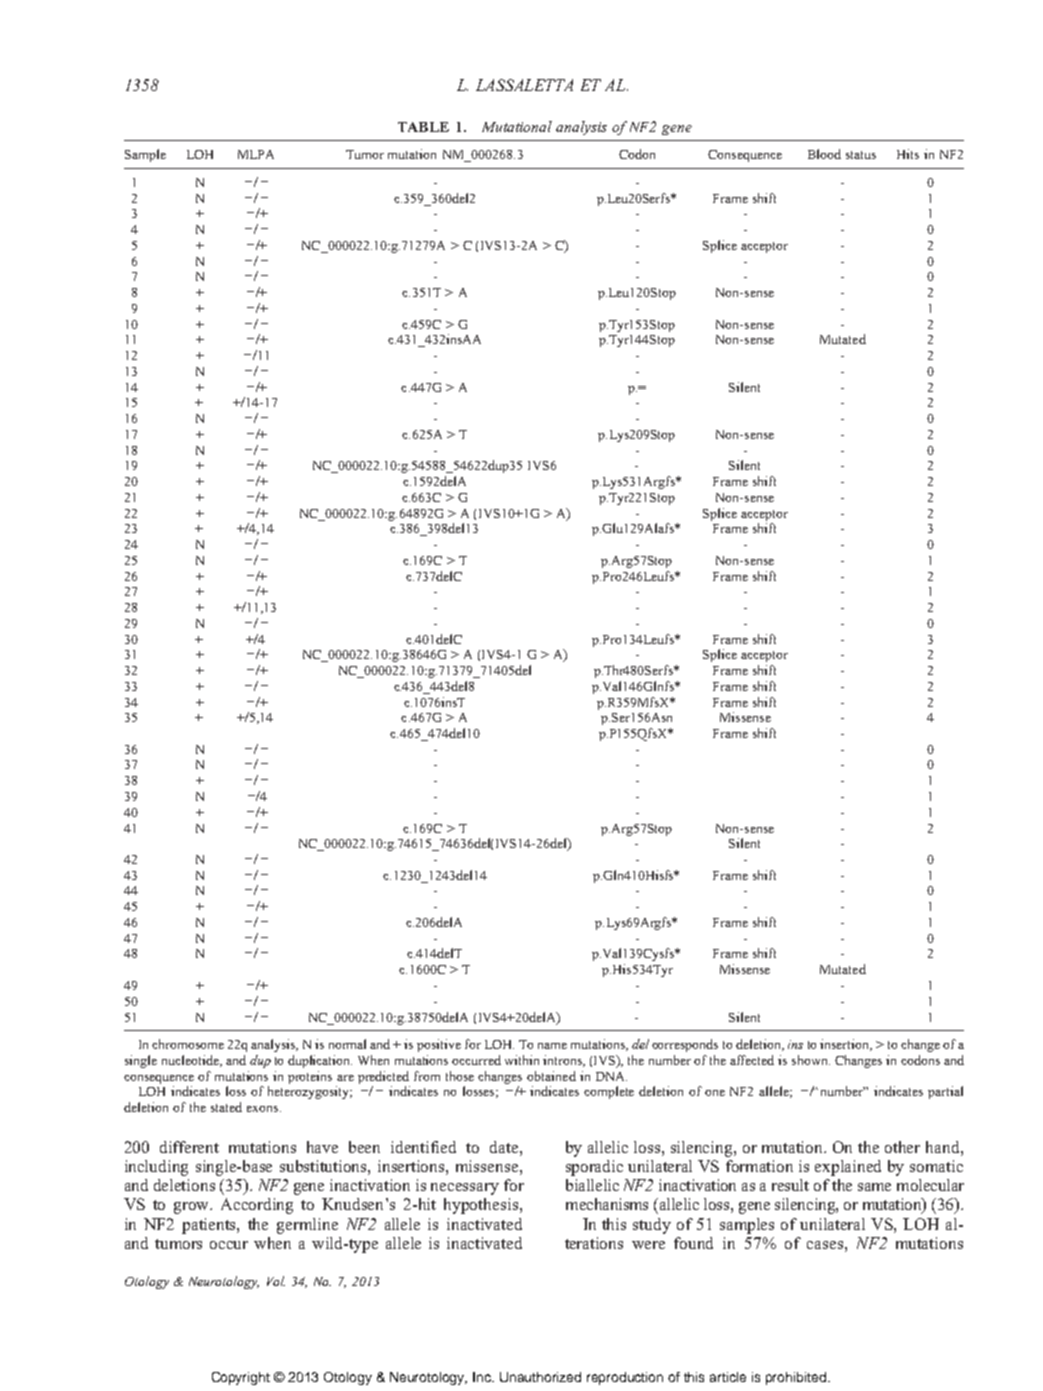  What do you see at coordinates (797, 1378) in the screenshot?
I see `prohibited` at bounding box center [797, 1378].
